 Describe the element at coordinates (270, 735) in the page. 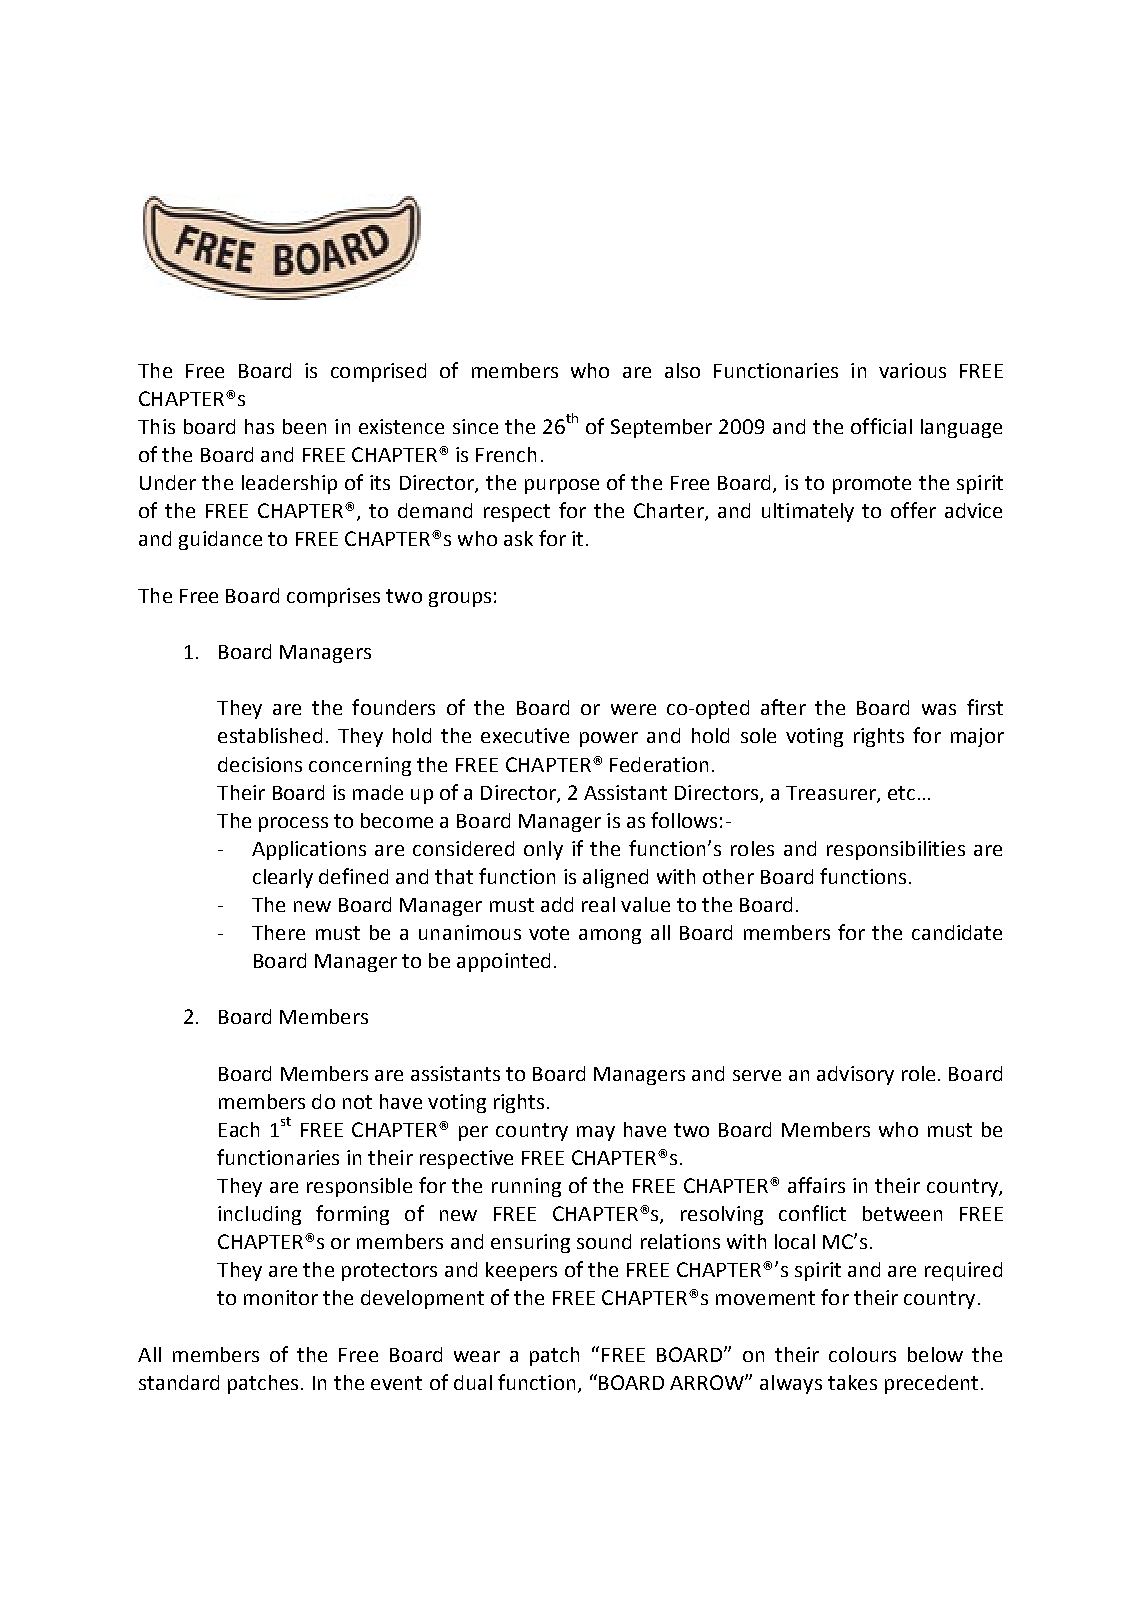

I see `established` at that location.
